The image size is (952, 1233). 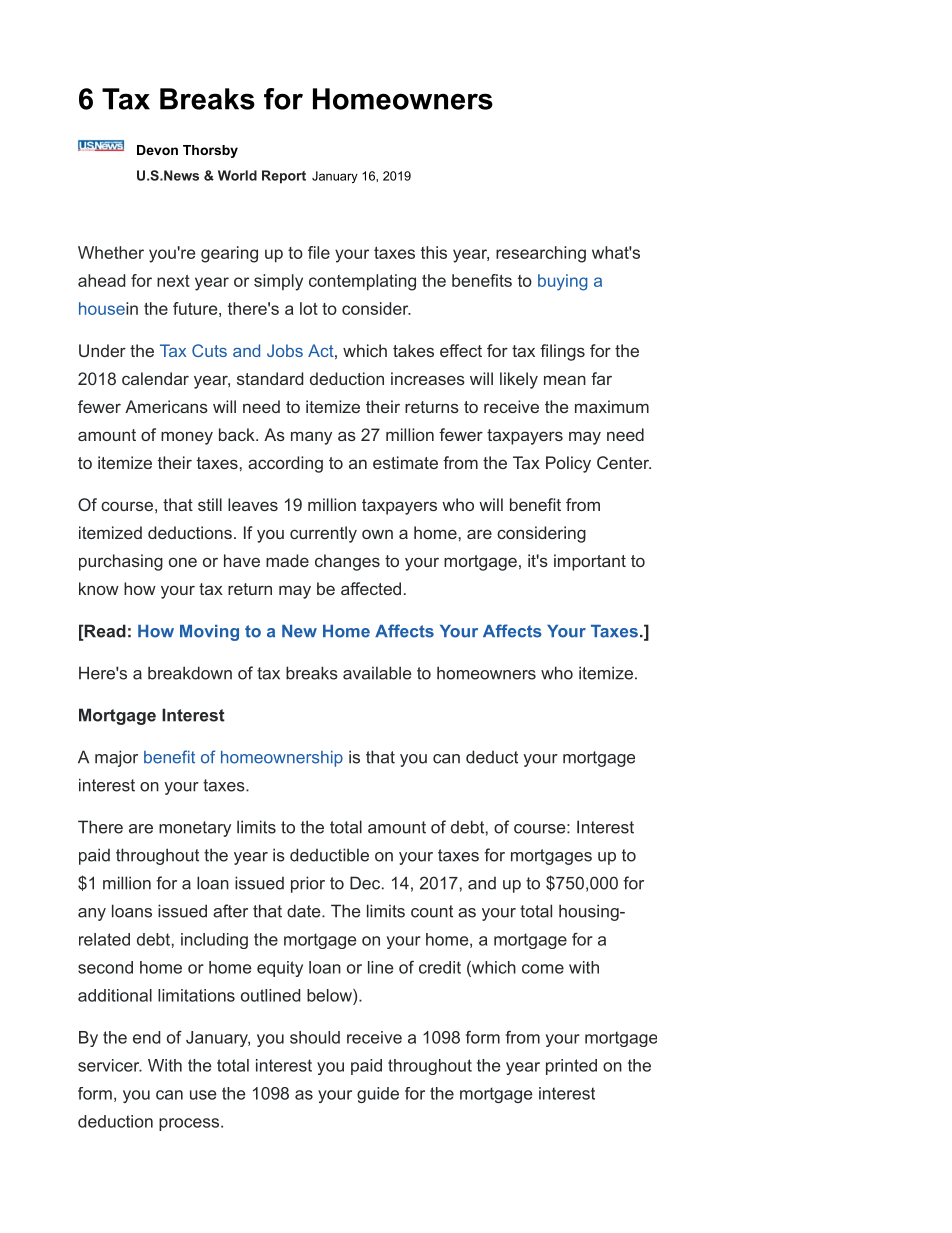 I want to click on researching, so click(x=541, y=254).
